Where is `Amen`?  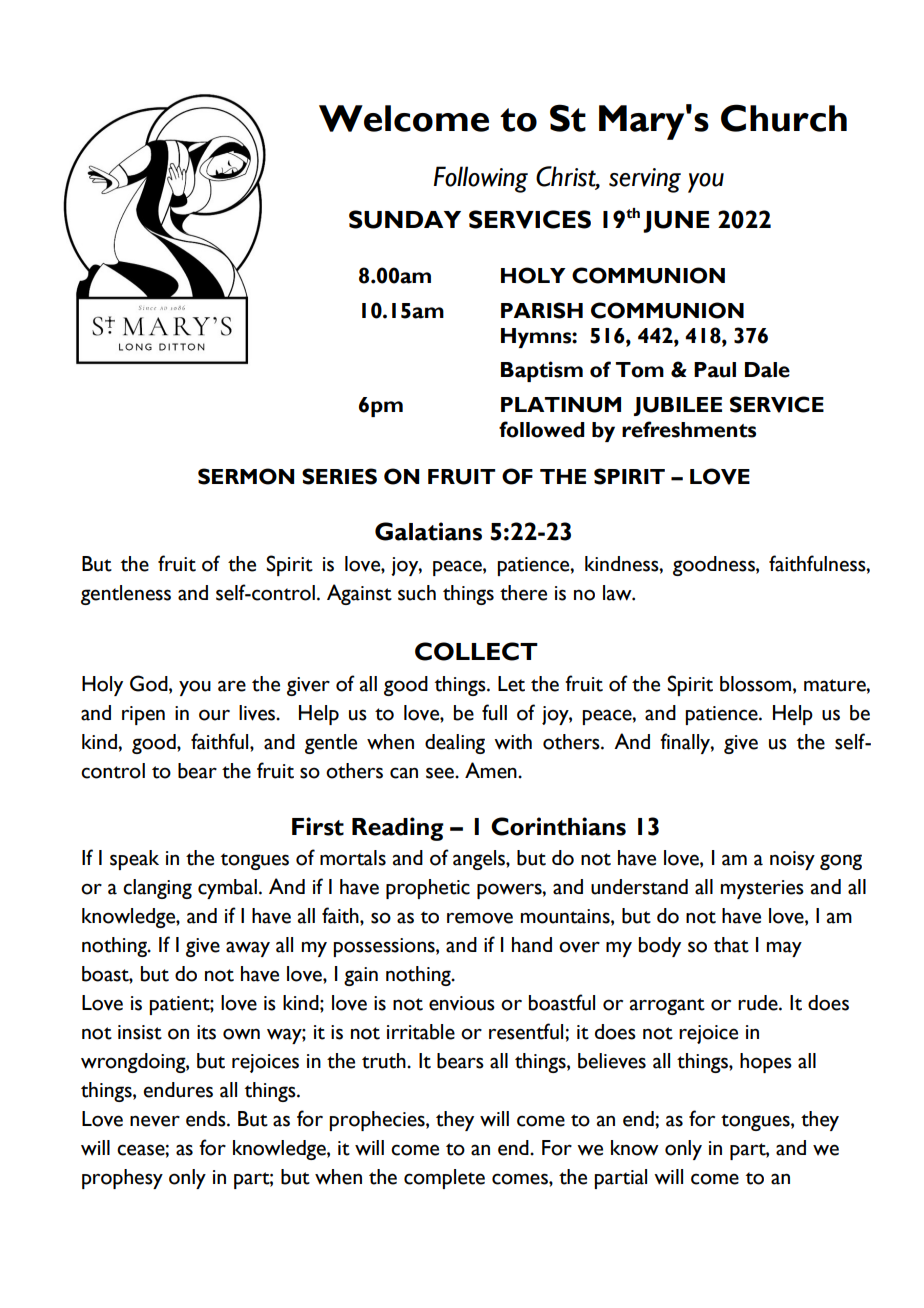 Amen is located at coordinates (492, 770).
